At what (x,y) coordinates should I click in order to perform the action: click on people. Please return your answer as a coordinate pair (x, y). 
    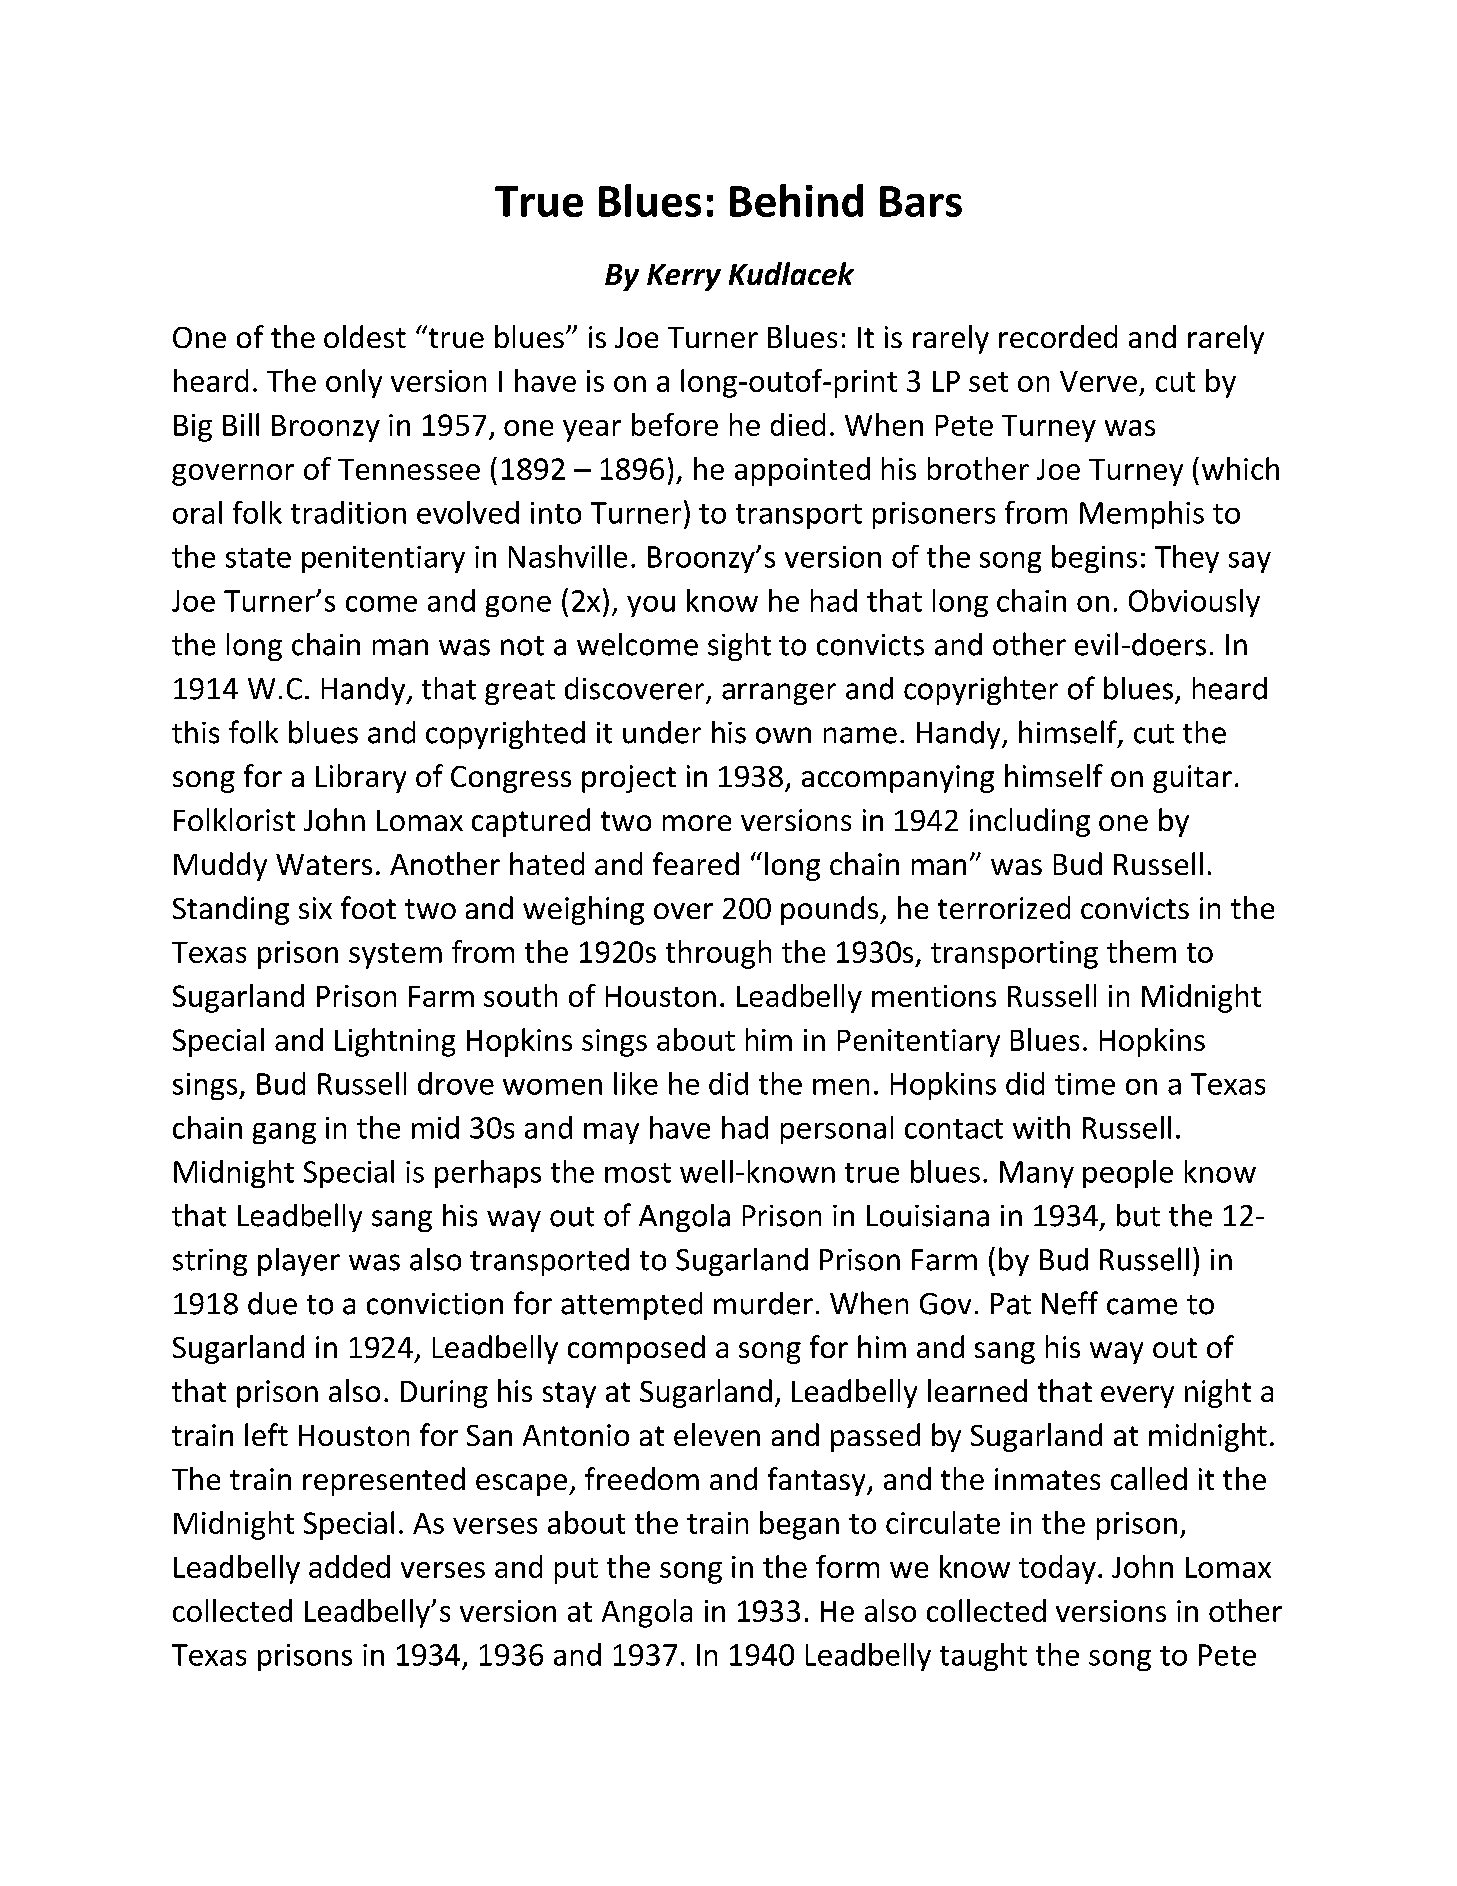
    Looking at the image, I should click on (1128, 1174).
